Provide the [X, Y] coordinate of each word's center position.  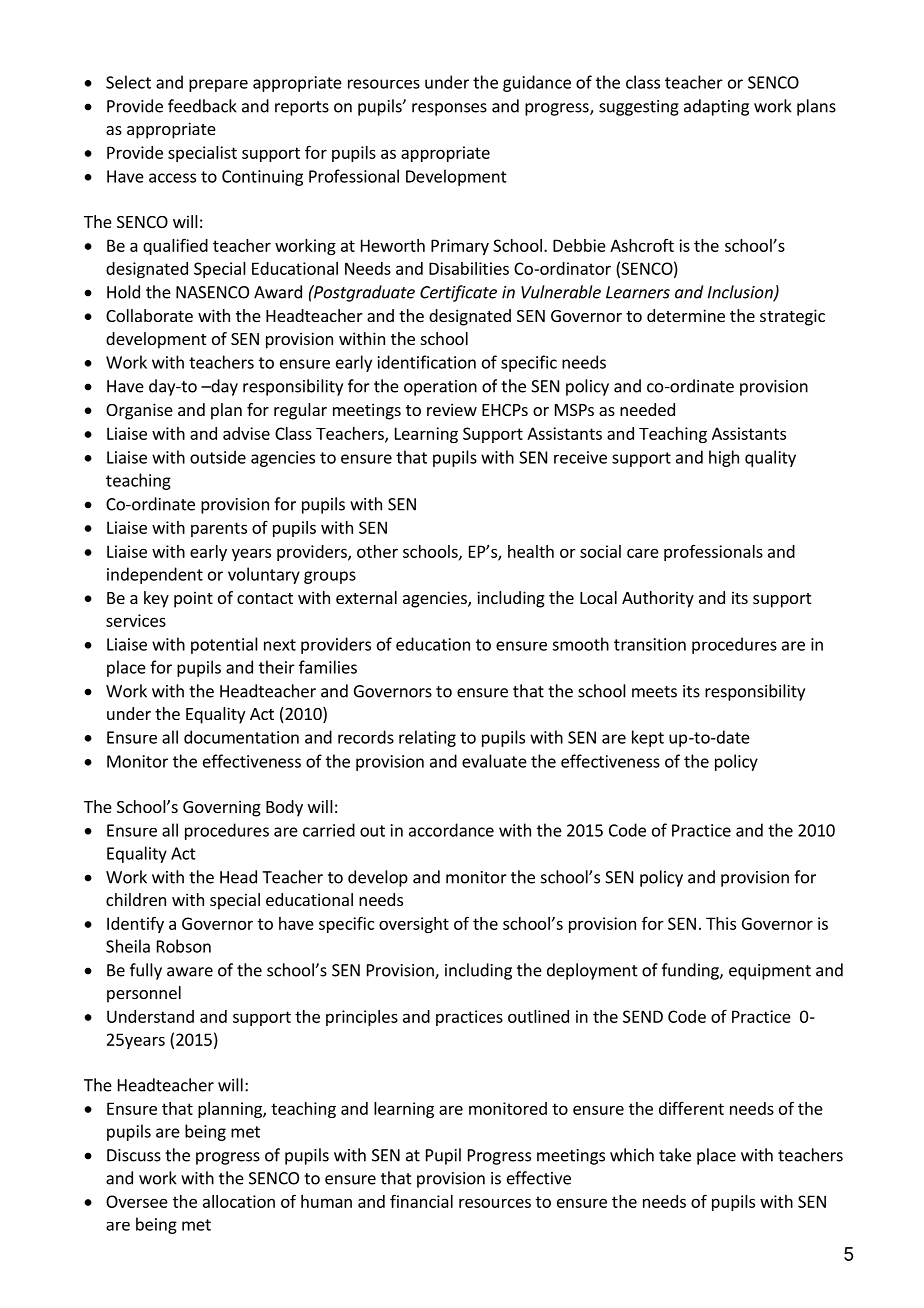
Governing [222, 808]
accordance [451, 830]
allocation [239, 1201]
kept [648, 738]
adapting [716, 107]
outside [218, 457]
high [724, 458]
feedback [202, 106]
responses [449, 109]
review [452, 409]
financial [421, 1201]
